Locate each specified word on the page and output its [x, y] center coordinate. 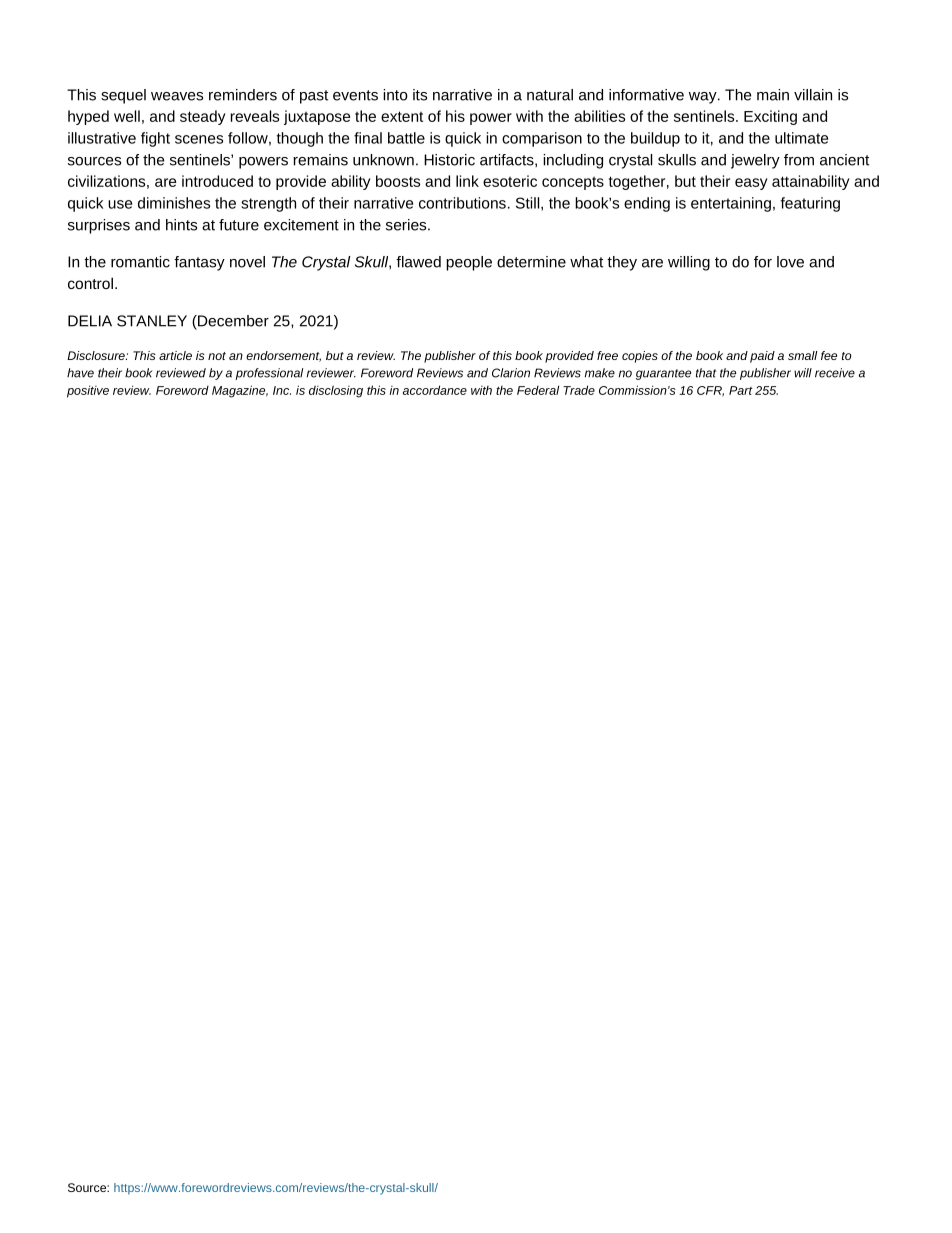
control [90, 283]
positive [88, 391]
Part [741, 390]
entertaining [731, 204]
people [469, 263]
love [790, 262]
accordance [435, 390]
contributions [462, 203]
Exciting [770, 117]
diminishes [174, 203]
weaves [177, 96]
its [420, 95]
